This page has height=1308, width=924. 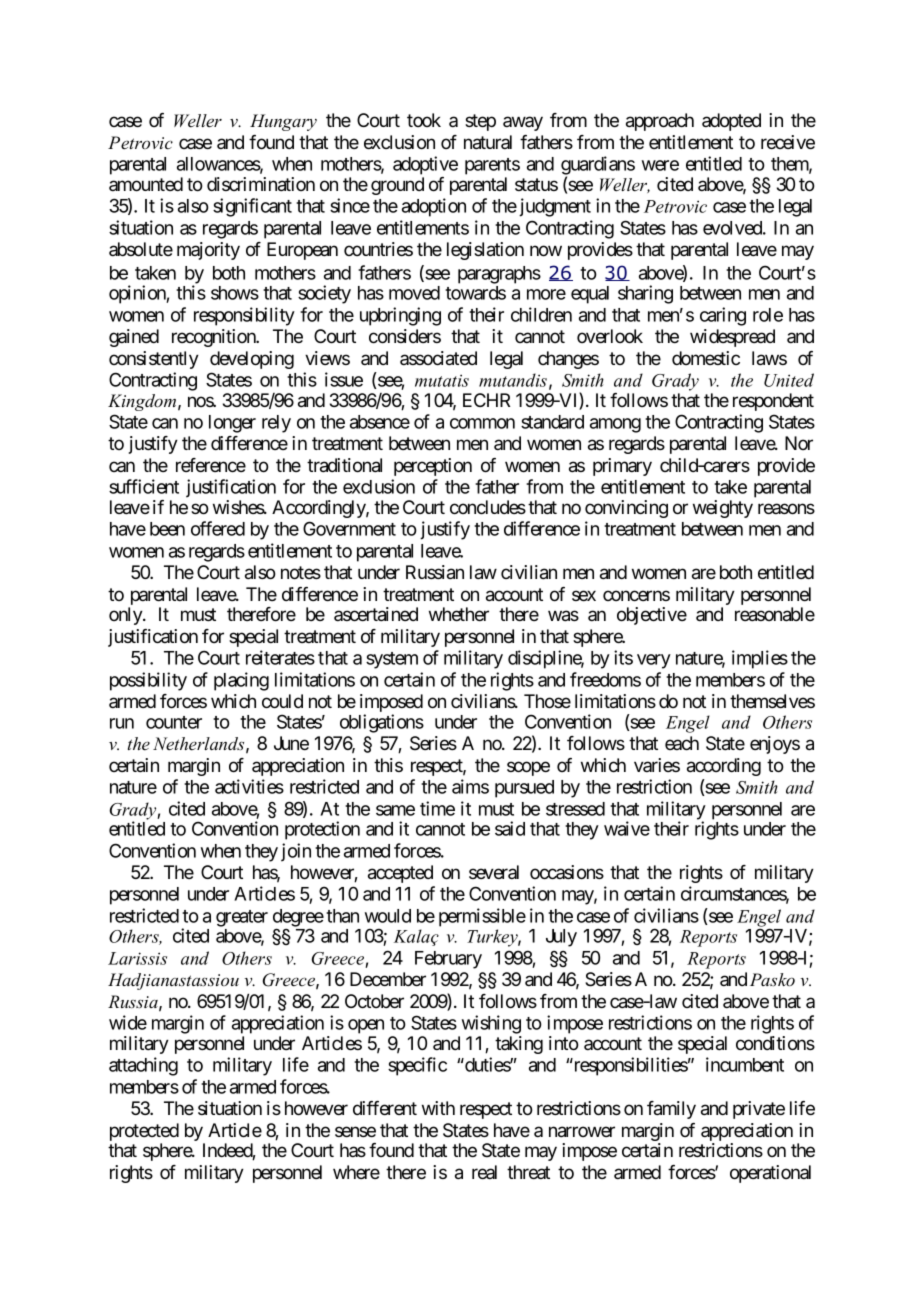 What do you see at coordinates (232, 424) in the page?
I see `longer` at bounding box center [232, 424].
